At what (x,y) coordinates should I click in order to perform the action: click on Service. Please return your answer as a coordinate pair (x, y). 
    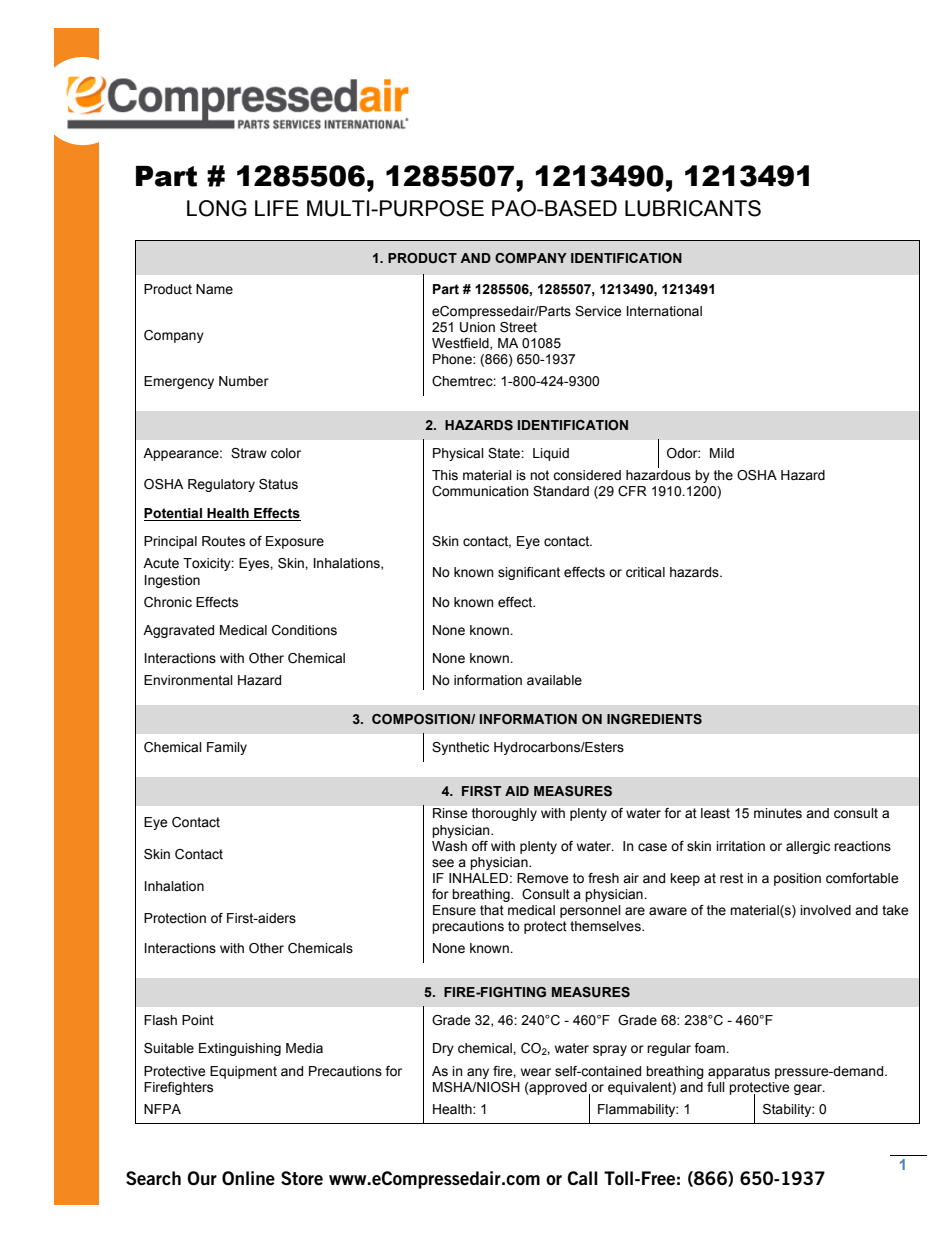
    Looking at the image, I should click on (598, 311).
